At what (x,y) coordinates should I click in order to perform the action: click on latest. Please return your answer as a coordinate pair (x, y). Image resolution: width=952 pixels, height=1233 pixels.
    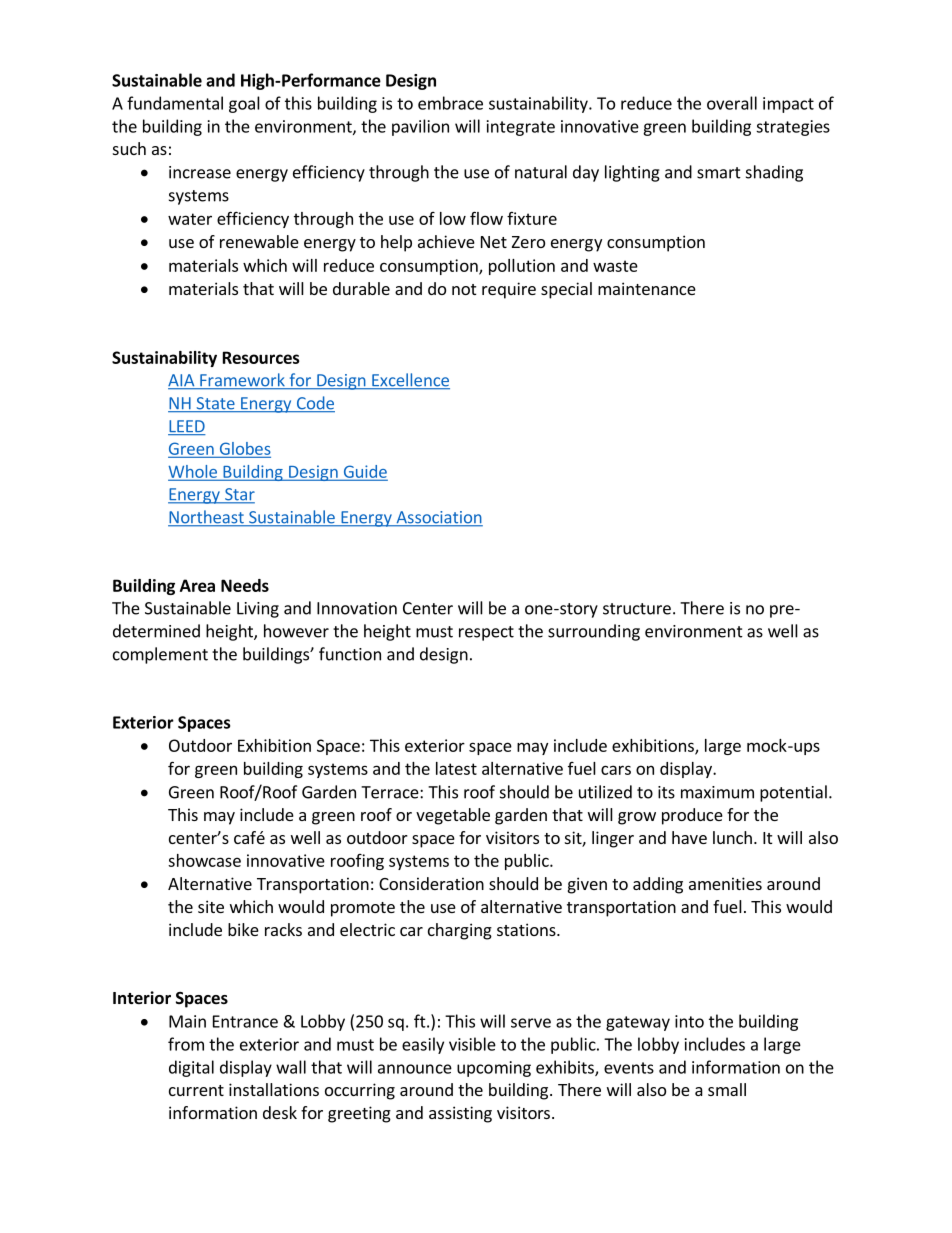
    Looking at the image, I should click on (456, 768).
